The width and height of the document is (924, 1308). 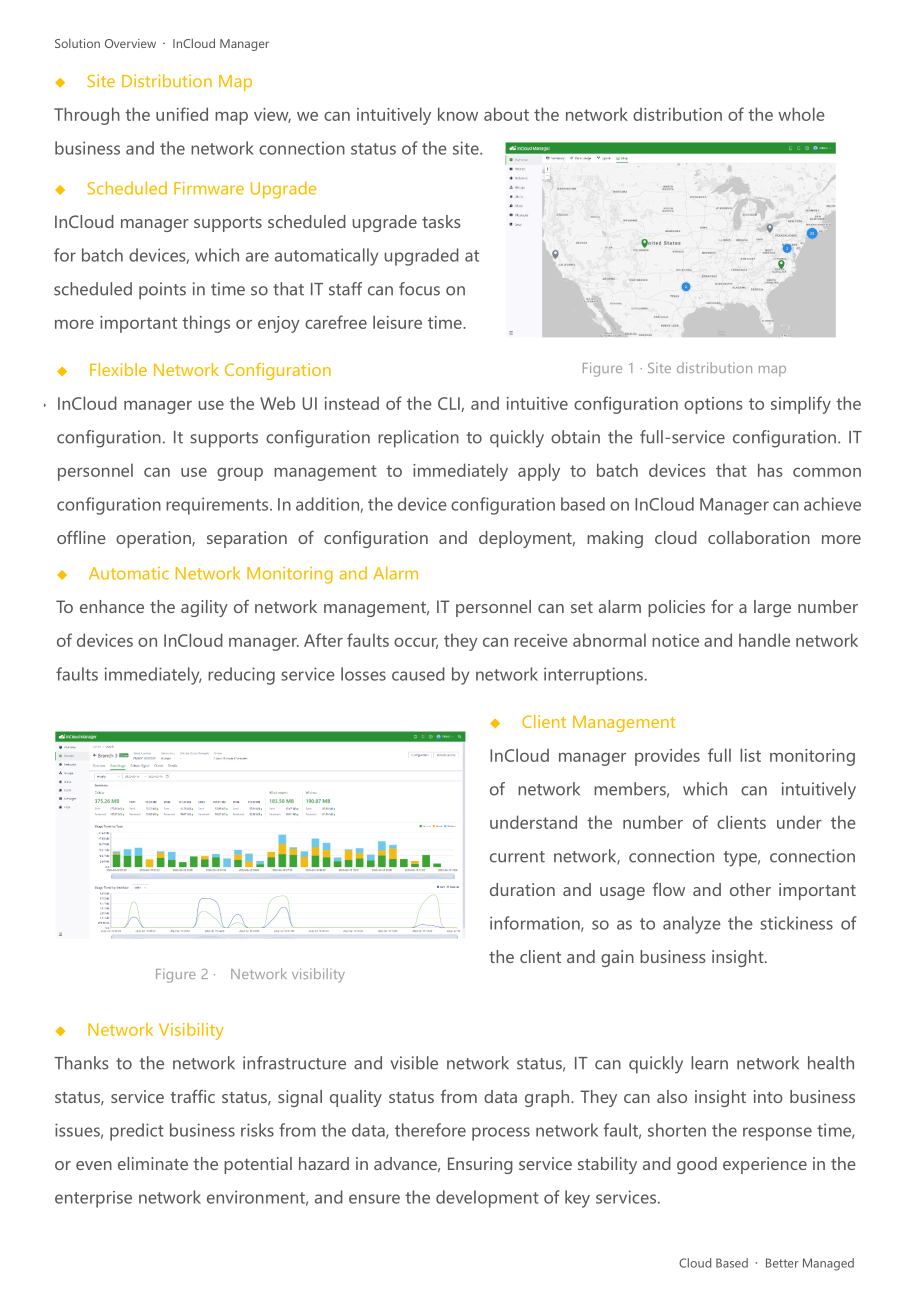 What do you see at coordinates (182, 114) in the document?
I see `unified` at bounding box center [182, 114].
